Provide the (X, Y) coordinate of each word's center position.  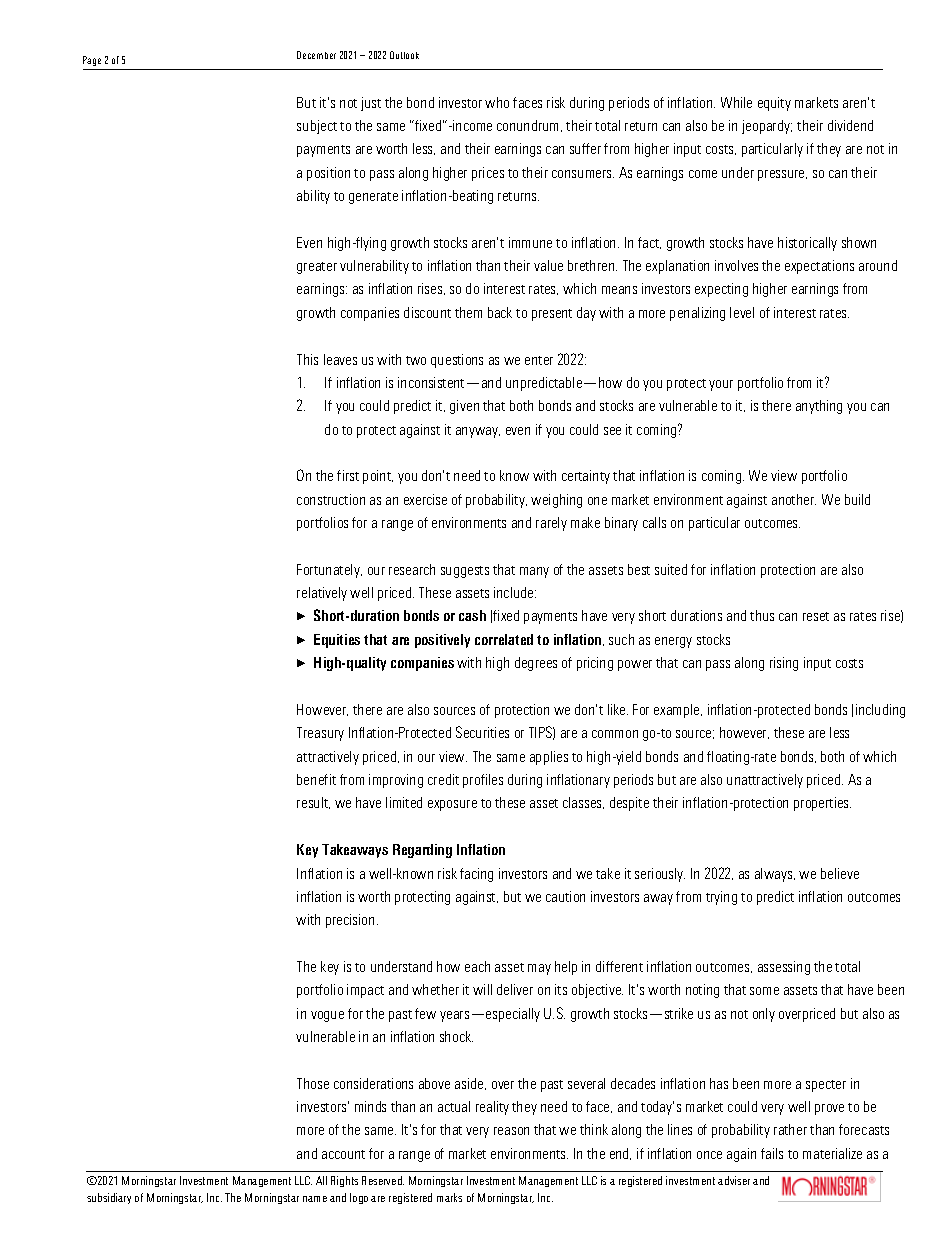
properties (822, 804)
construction (331, 499)
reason (511, 1131)
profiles (483, 781)
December (316, 55)
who (497, 102)
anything (819, 407)
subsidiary (109, 1198)
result (313, 803)
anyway (478, 432)
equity (774, 104)
